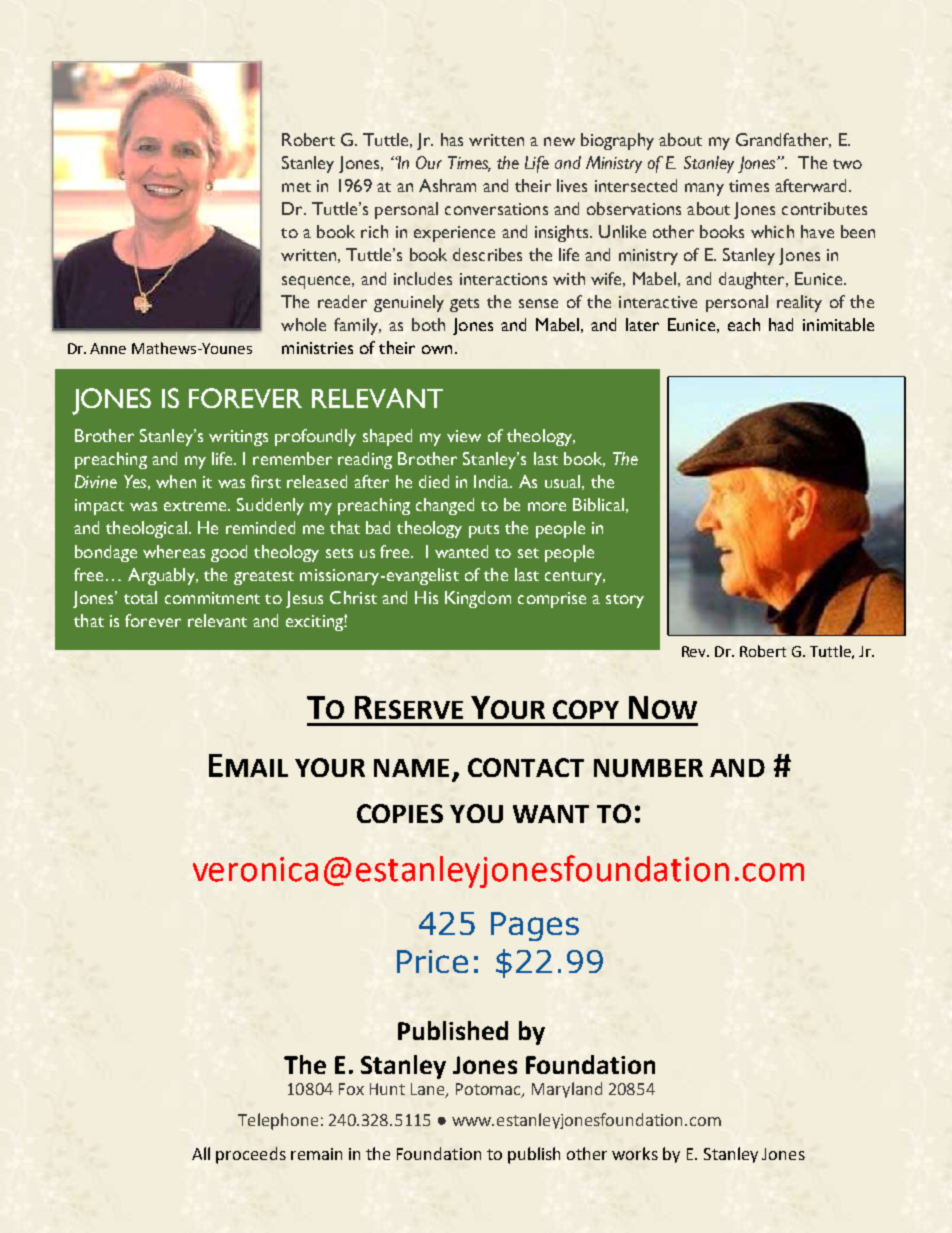  Describe the element at coordinates (176, 481) in the document. I see `when` at that location.
